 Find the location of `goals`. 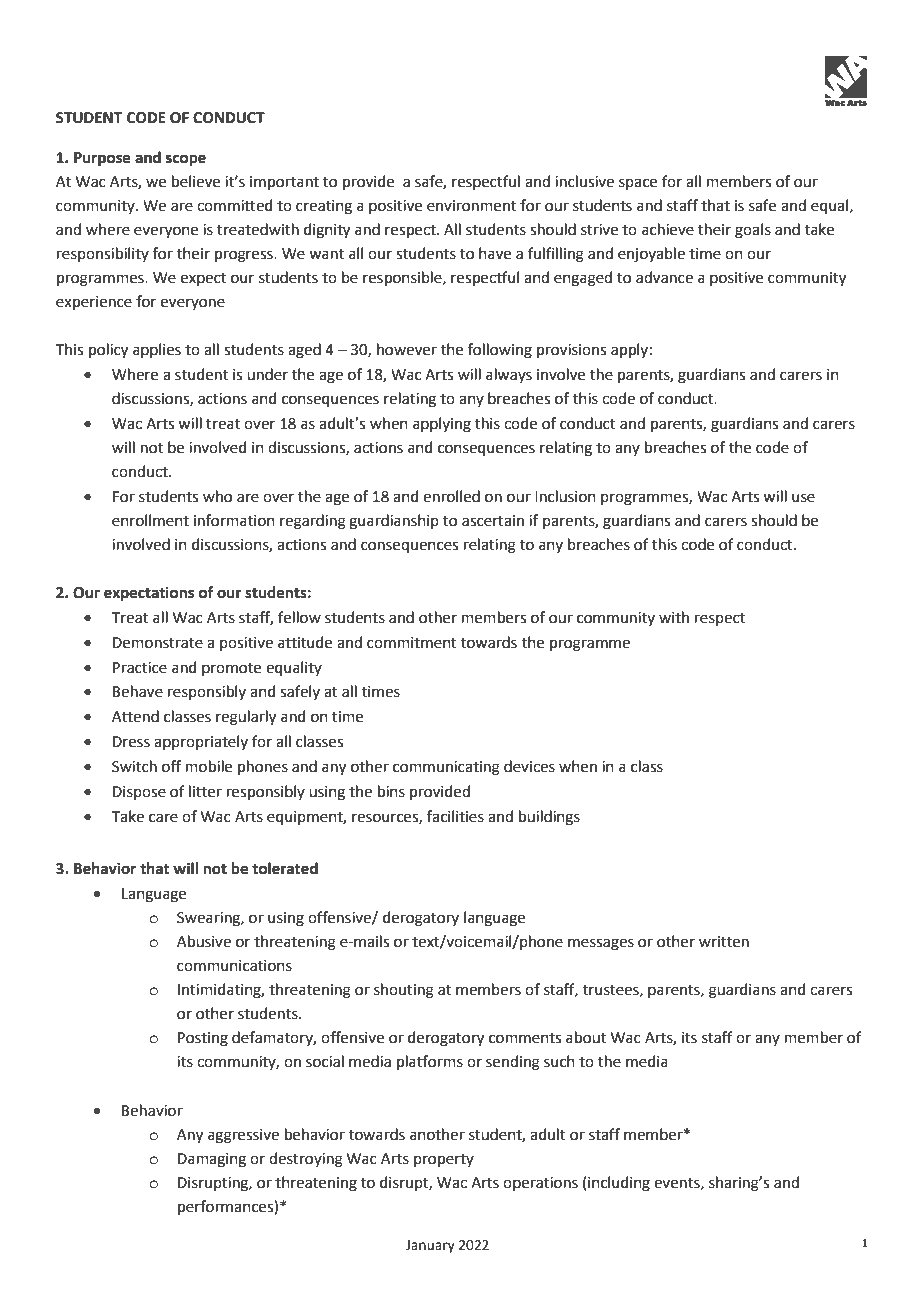

goals is located at coordinates (753, 231).
